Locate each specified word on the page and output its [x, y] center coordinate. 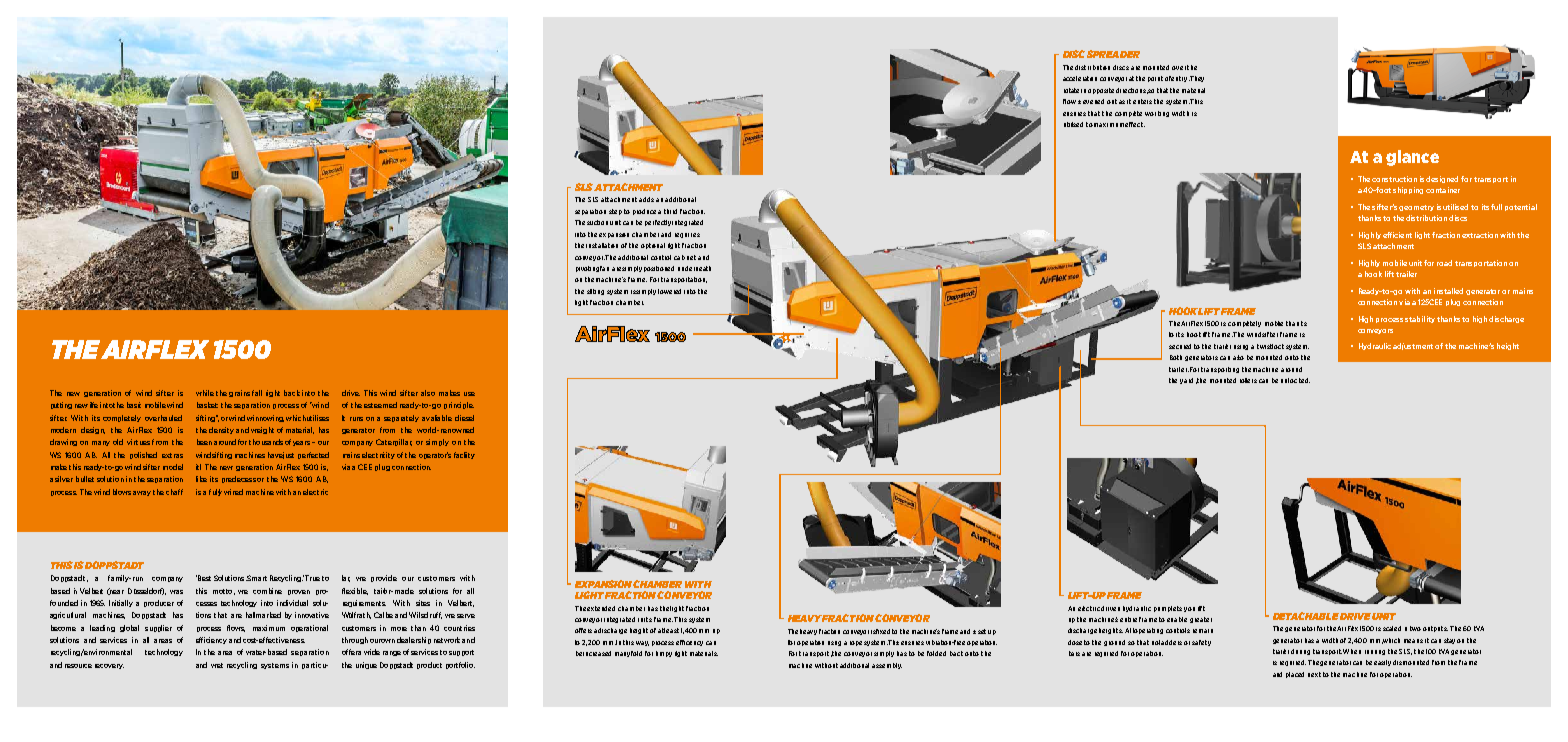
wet [217, 665]
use [469, 394]
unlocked [1295, 380]
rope [856, 643]
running [1375, 652]
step [615, 212]
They [1196, 79]
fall [257, 393]
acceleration [1080, 78]
